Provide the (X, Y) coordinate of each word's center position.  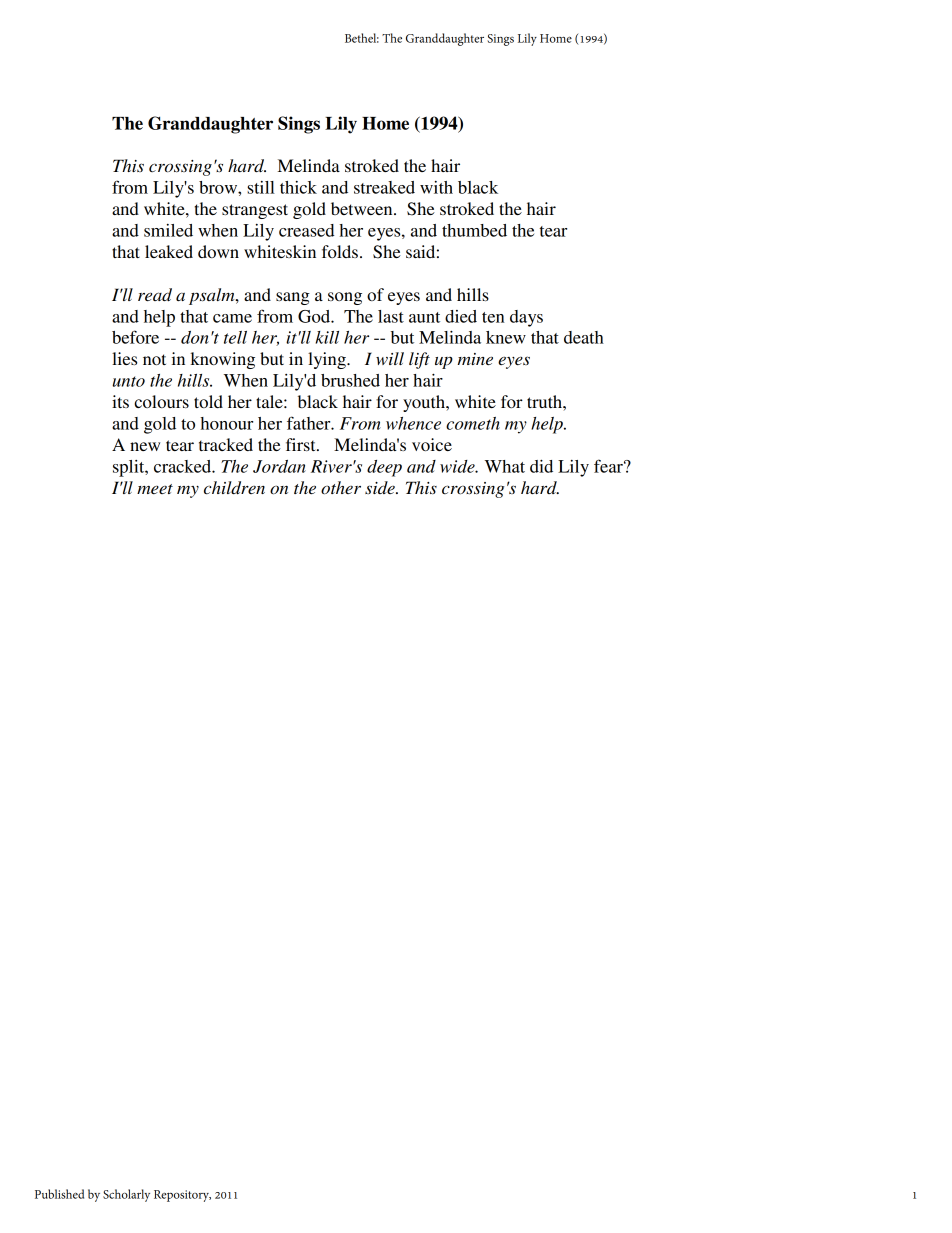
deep (384, 468)
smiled (168, 230)
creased (306, 230)
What (505, 466)
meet (155, 489)
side (381, 487)
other (341, 488)
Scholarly (126, 1195)
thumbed (474, 230)
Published (59, 1194)
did (541, 466)
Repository (182, 1196)
